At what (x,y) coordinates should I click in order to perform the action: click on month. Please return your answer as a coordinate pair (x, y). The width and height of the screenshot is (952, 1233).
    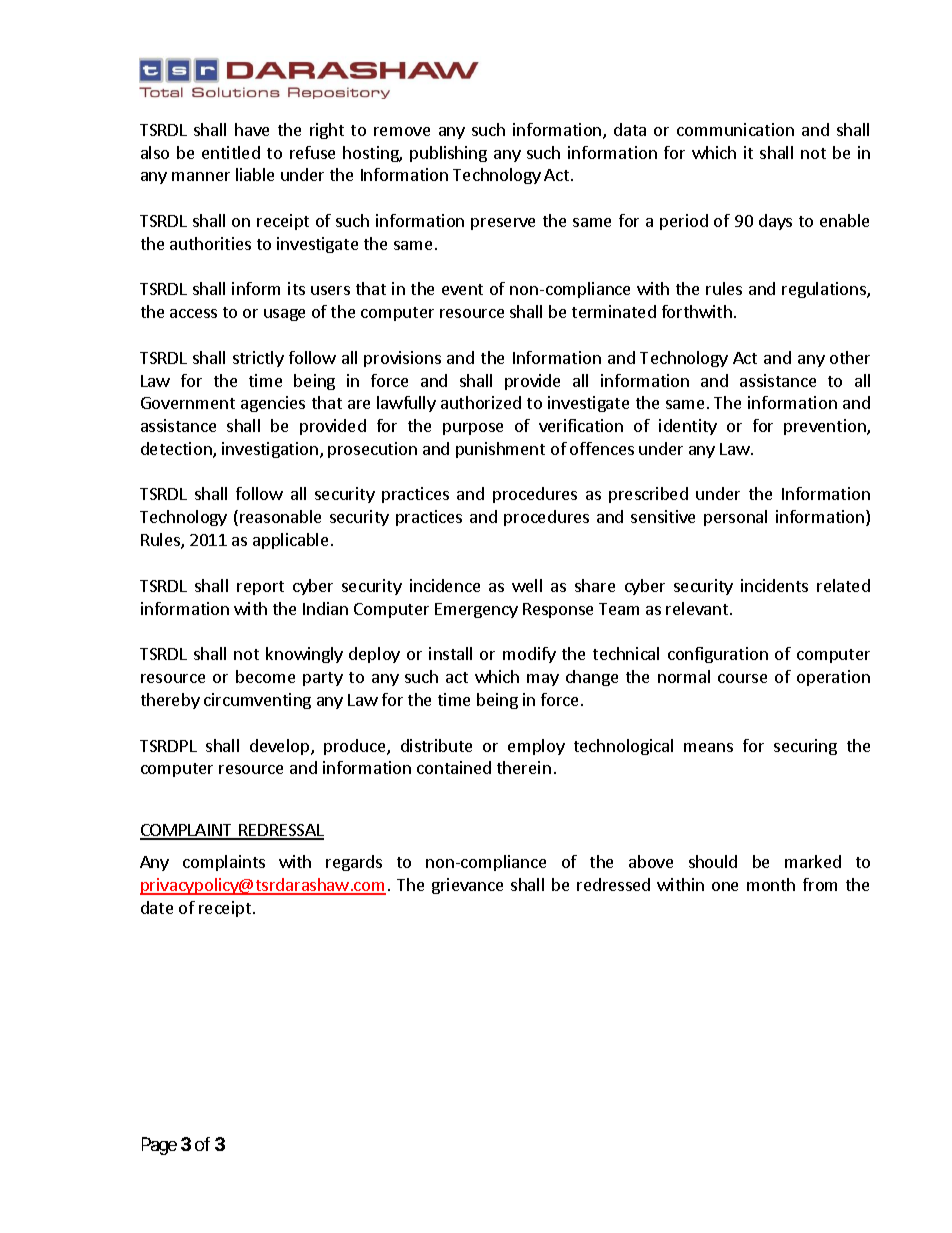
    Looking at the image, I should click on (771, 884).
